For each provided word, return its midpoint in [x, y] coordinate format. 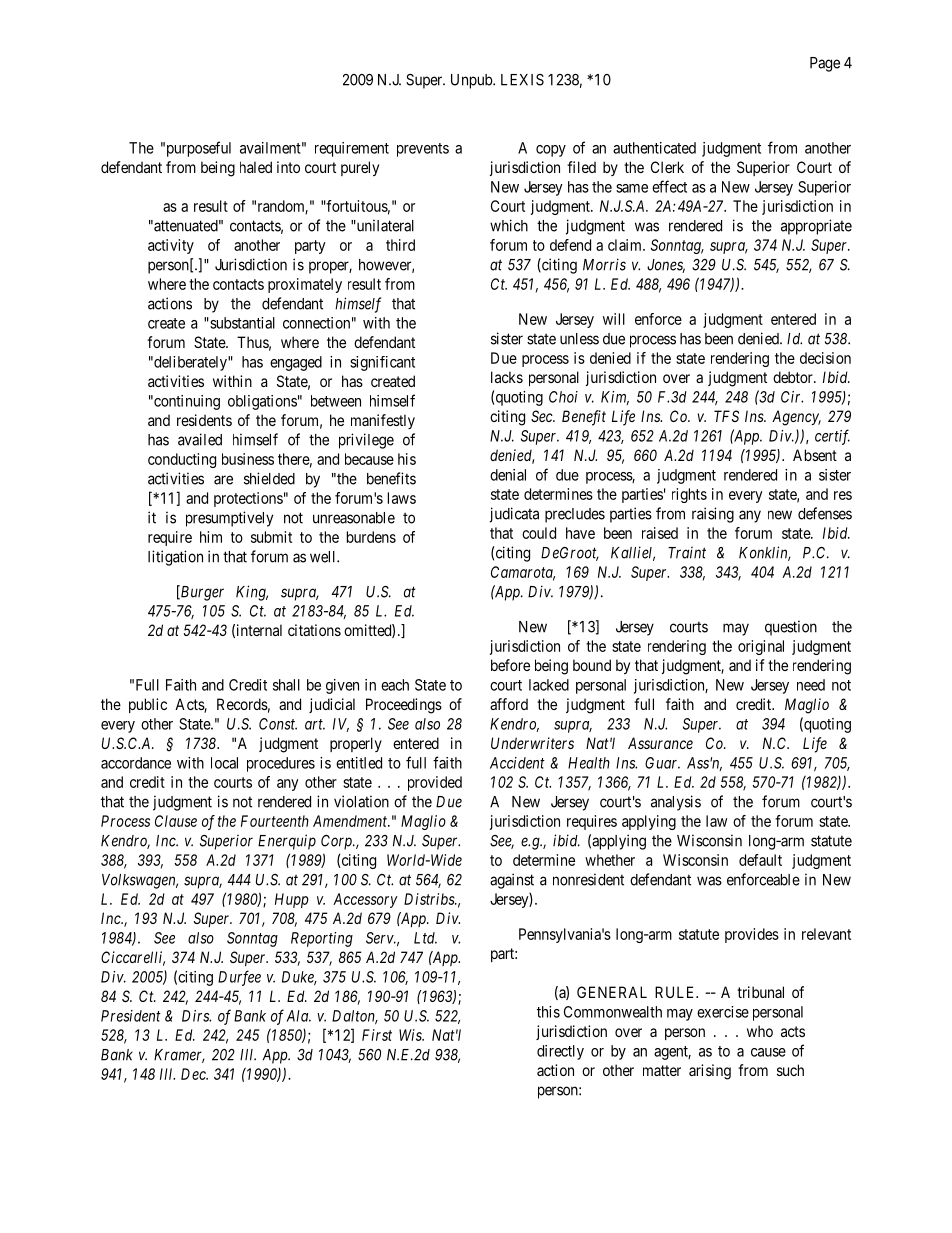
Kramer [179, 1056]
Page [825, 64]
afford [509, 704]
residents [204, 420]
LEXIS [522, 80]
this [548, 1012]
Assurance [660, 743]
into [288, 167]
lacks [507, 377]
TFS [726, 416]
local [224, 763]
